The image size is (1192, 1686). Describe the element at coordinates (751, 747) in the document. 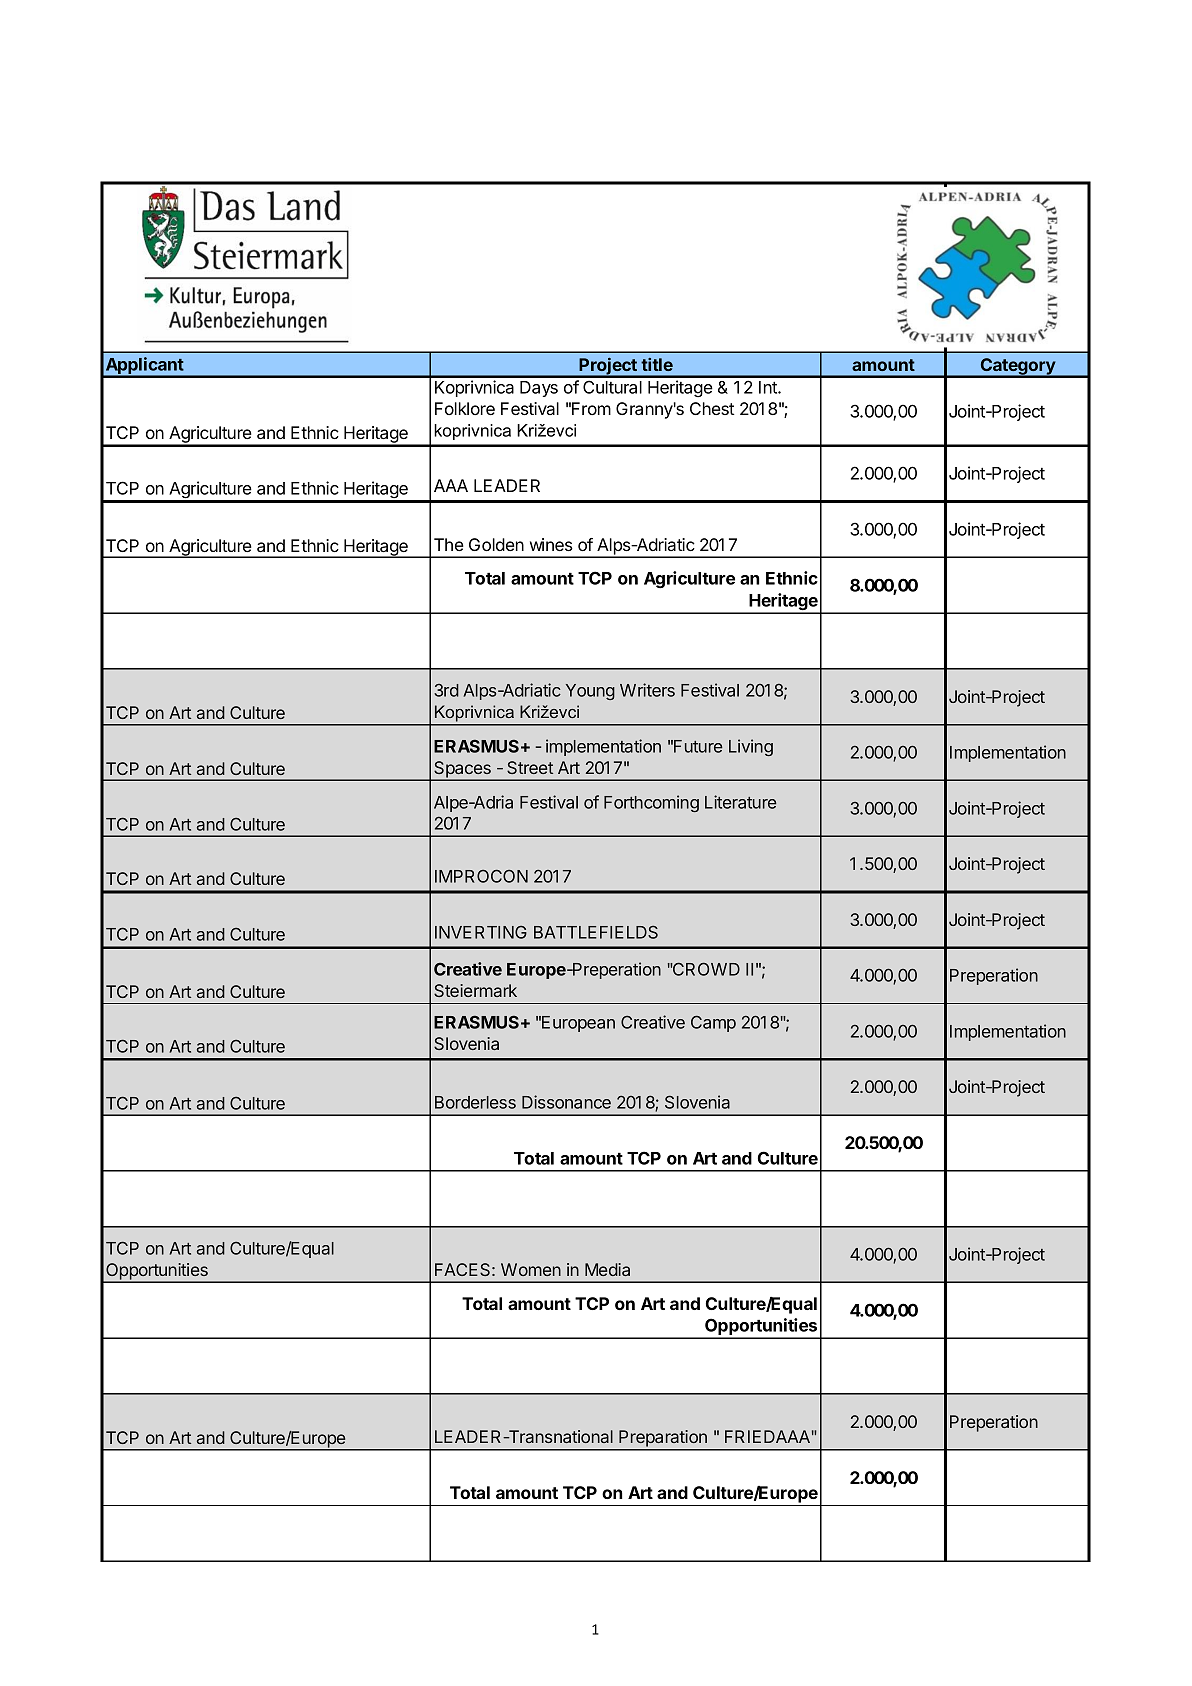

I see `Living` at that location.
